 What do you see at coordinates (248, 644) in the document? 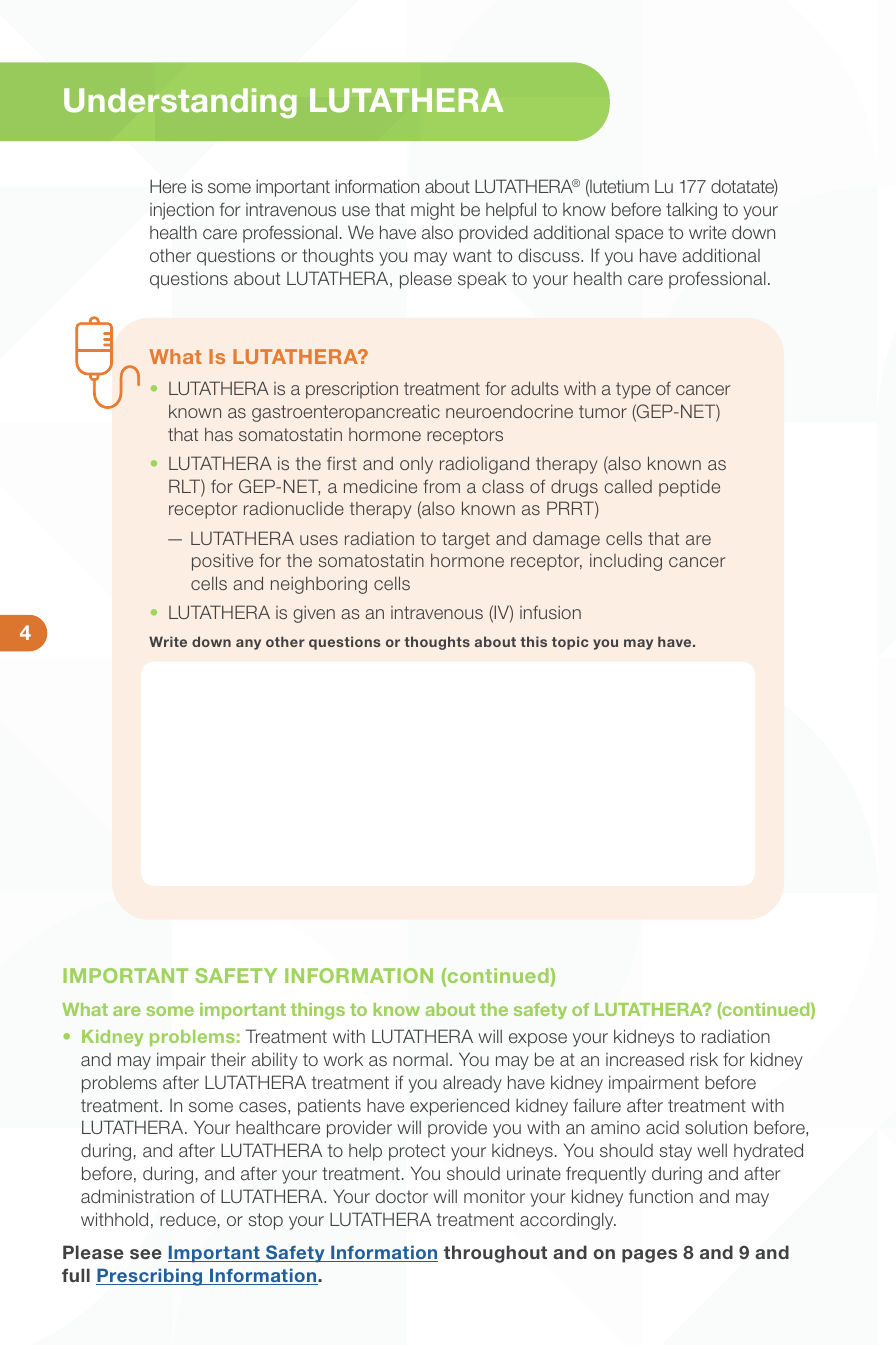
I see `any` at bounding box center [248, 644].
